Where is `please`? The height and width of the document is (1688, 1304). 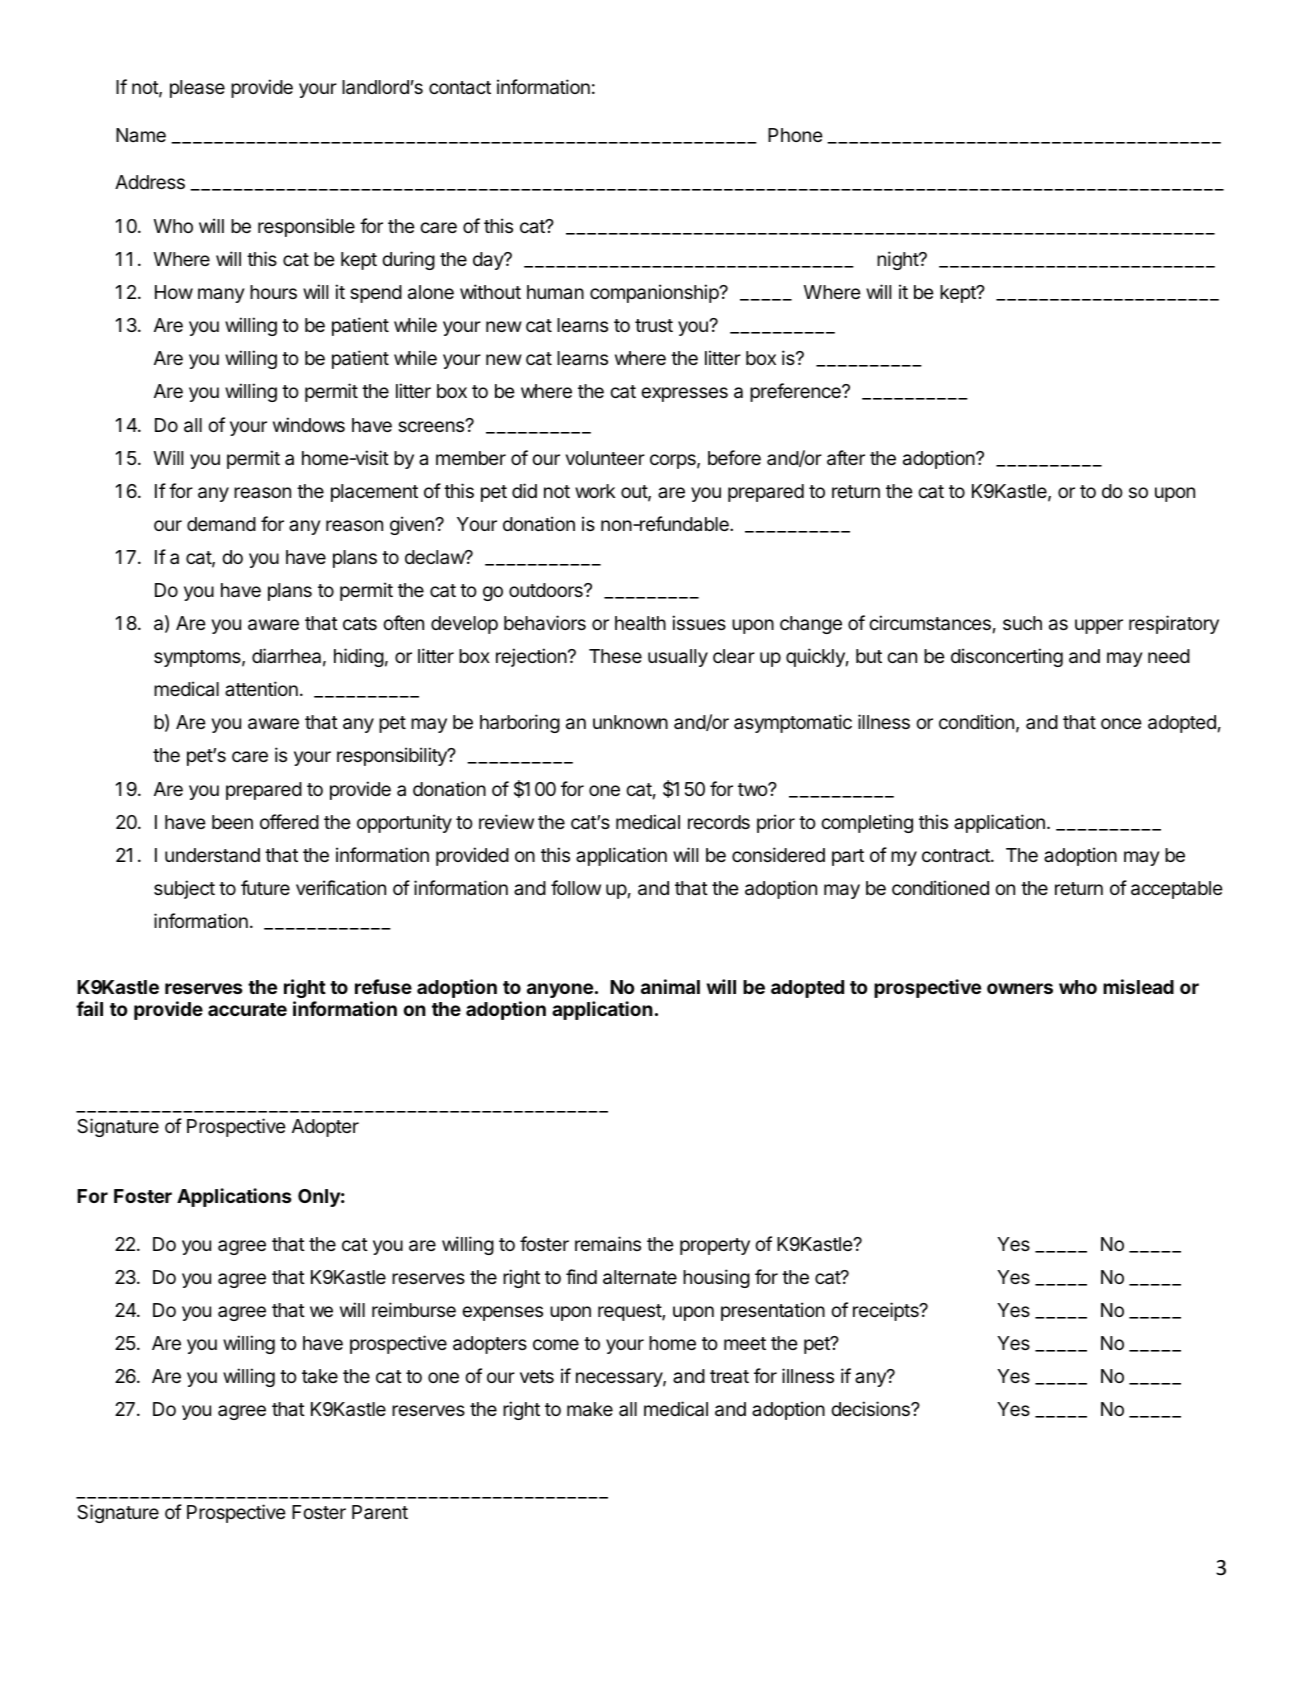
please is located at coordinates (197, 89).
